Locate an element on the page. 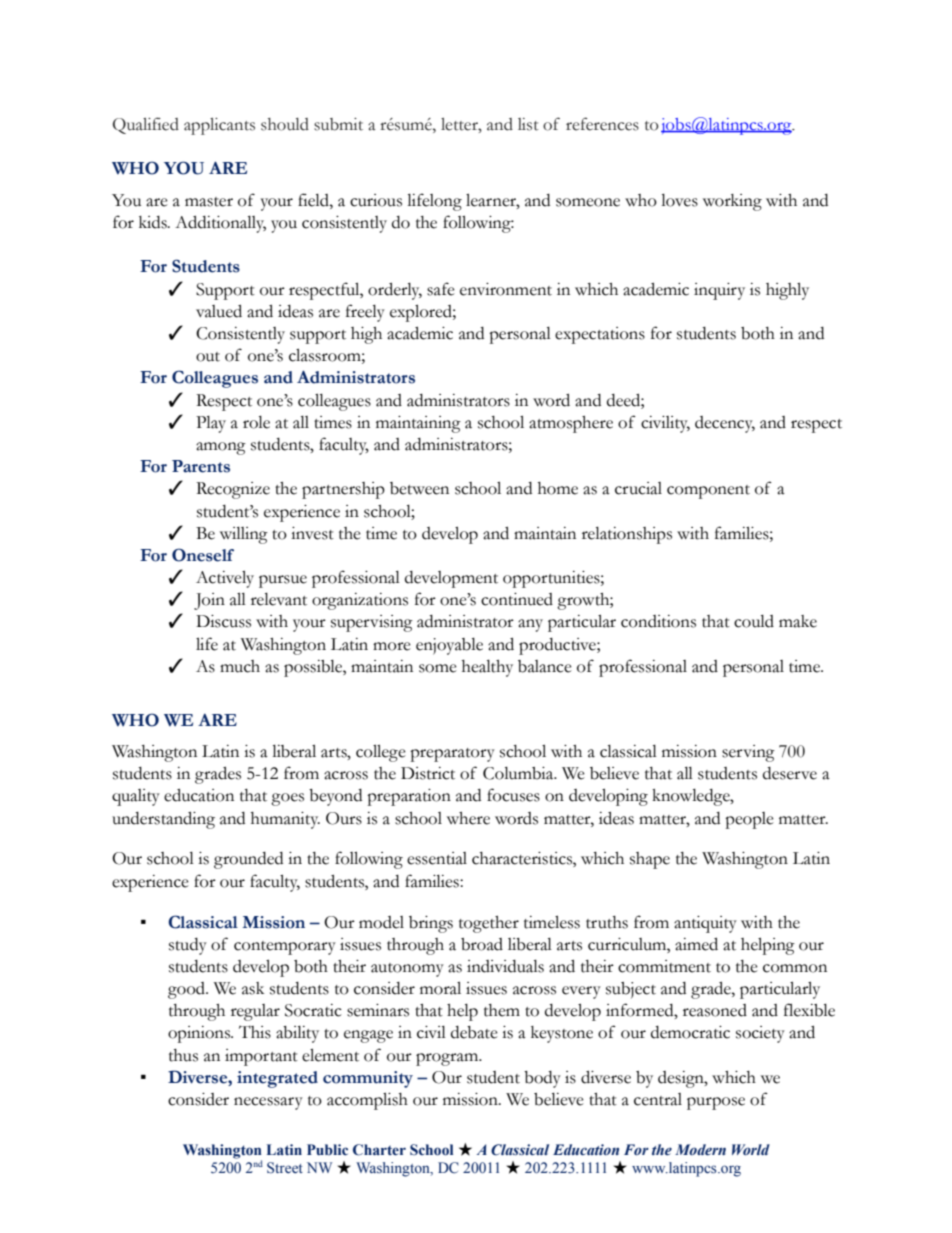 The image size is (952, 1233). between is located at coordinates (419, 488).
